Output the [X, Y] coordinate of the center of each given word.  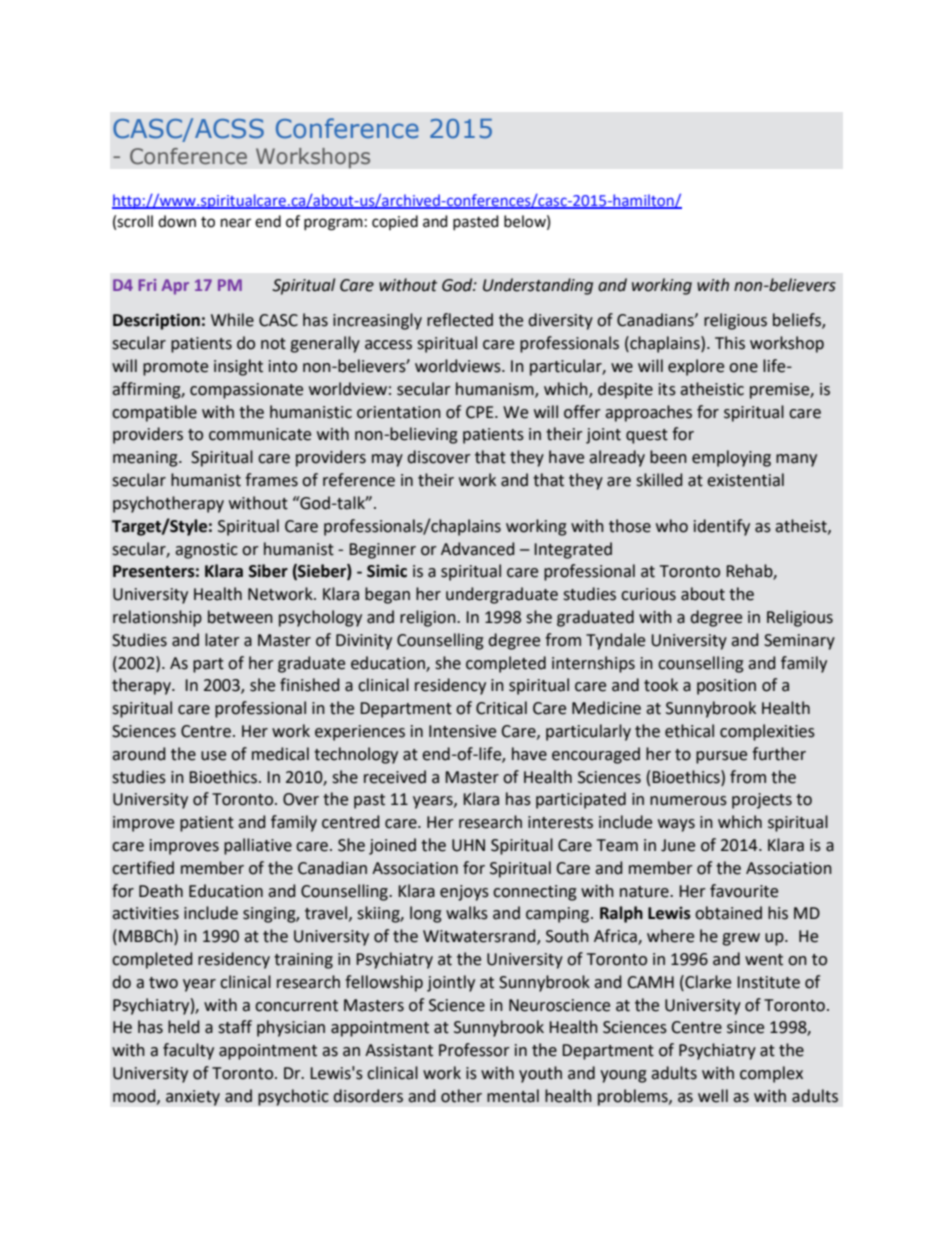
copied [395, 222]
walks [467, 913]
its [667, 389]
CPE [481, 412]
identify [722, 527]
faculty [188, 1051]
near [236, 223]
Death [161, 891]
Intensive [462, 731]
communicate [260, 434]
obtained [728, 913]
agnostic [206, 551]
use [213, 756]
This [730, 343]
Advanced [477, 549]
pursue [721, 757]
